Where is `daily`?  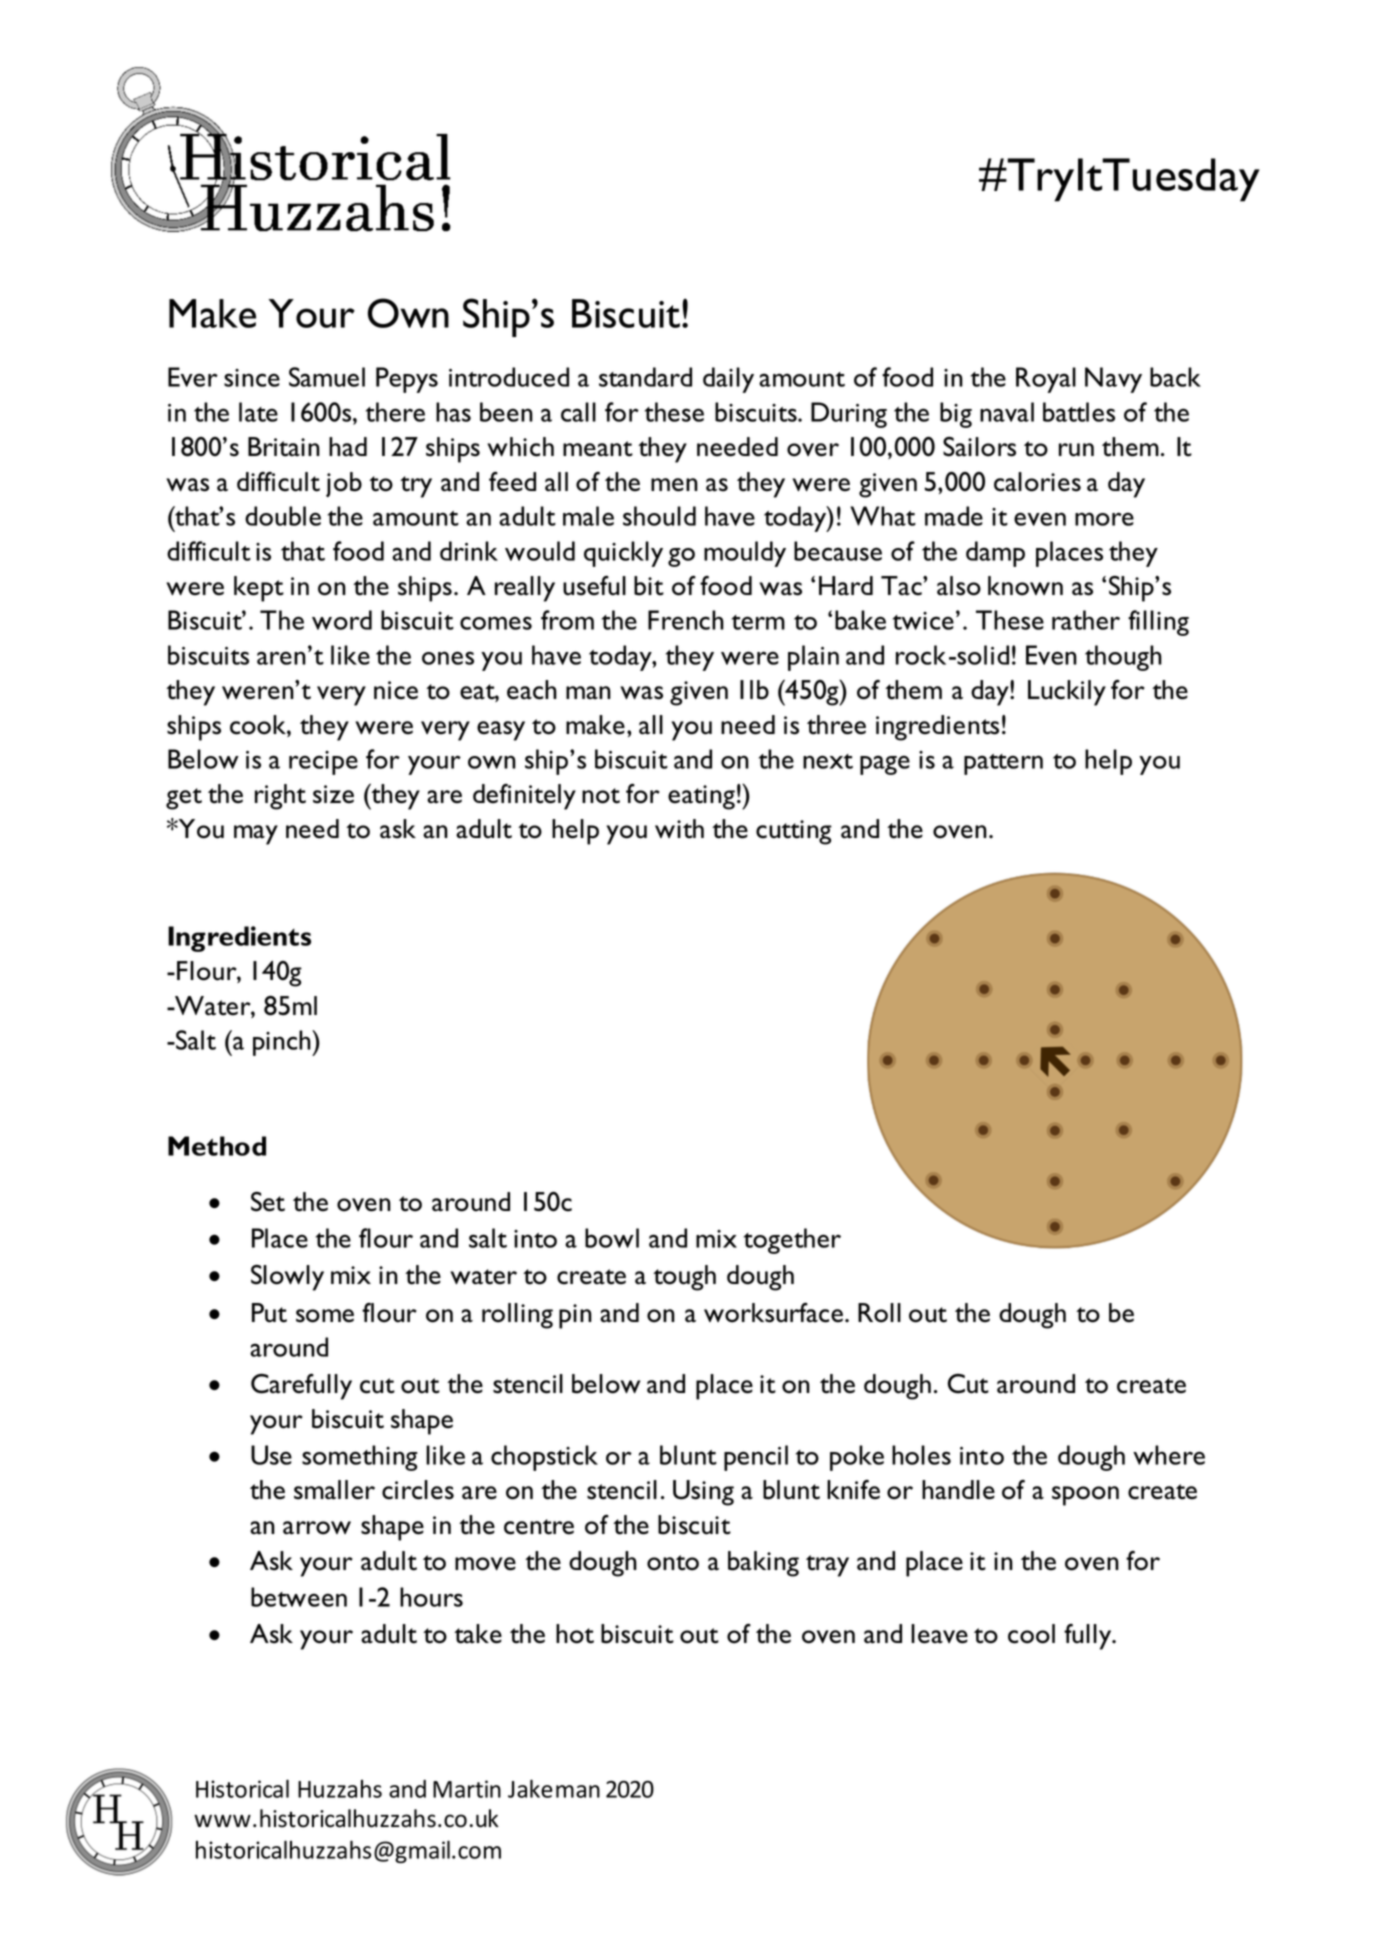
daily is located at coordinates (728, 380).
